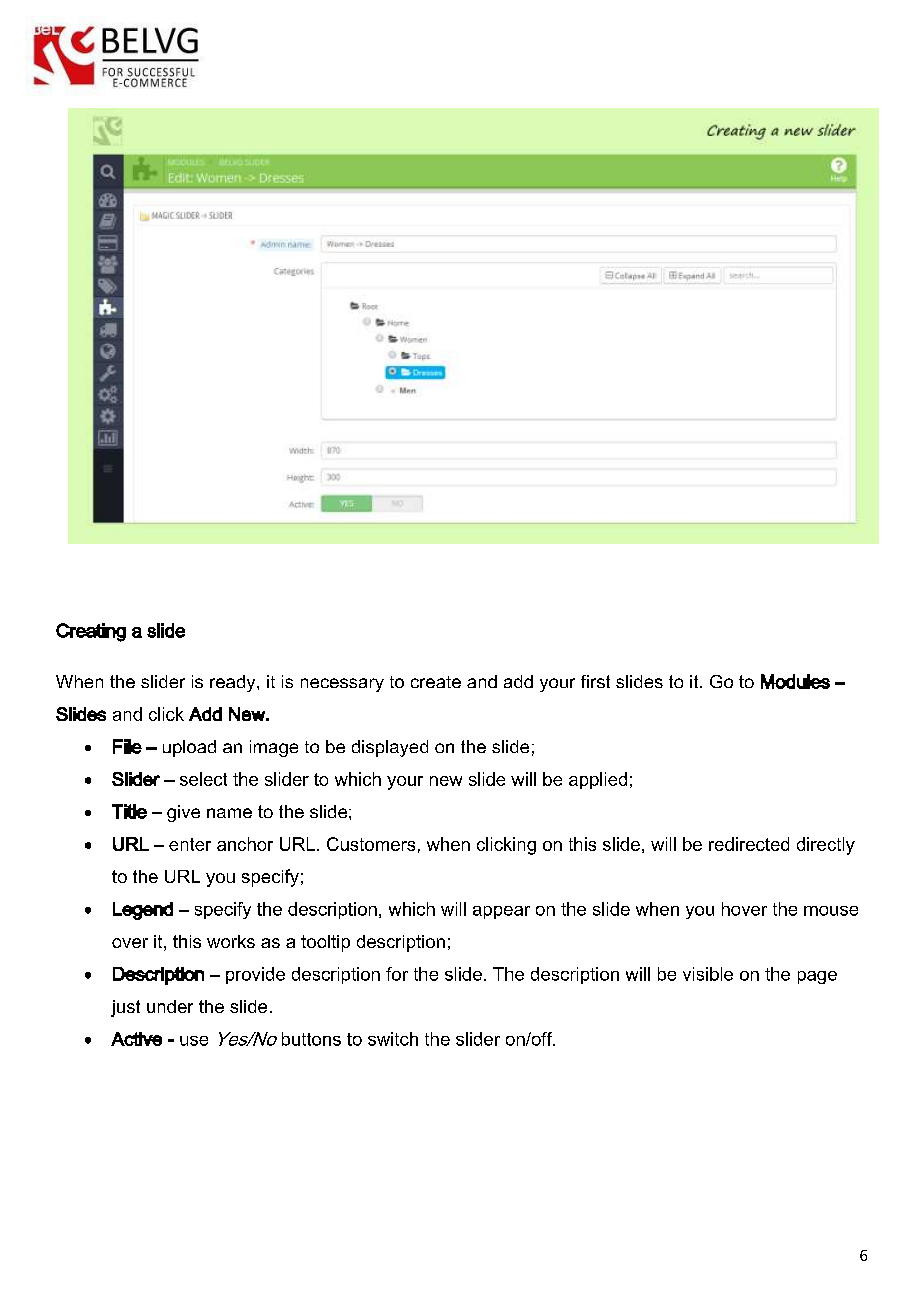  What do you see at coordinates (136, 1039) in the page?
I see `Active` at bounding box center [136, 1039].
